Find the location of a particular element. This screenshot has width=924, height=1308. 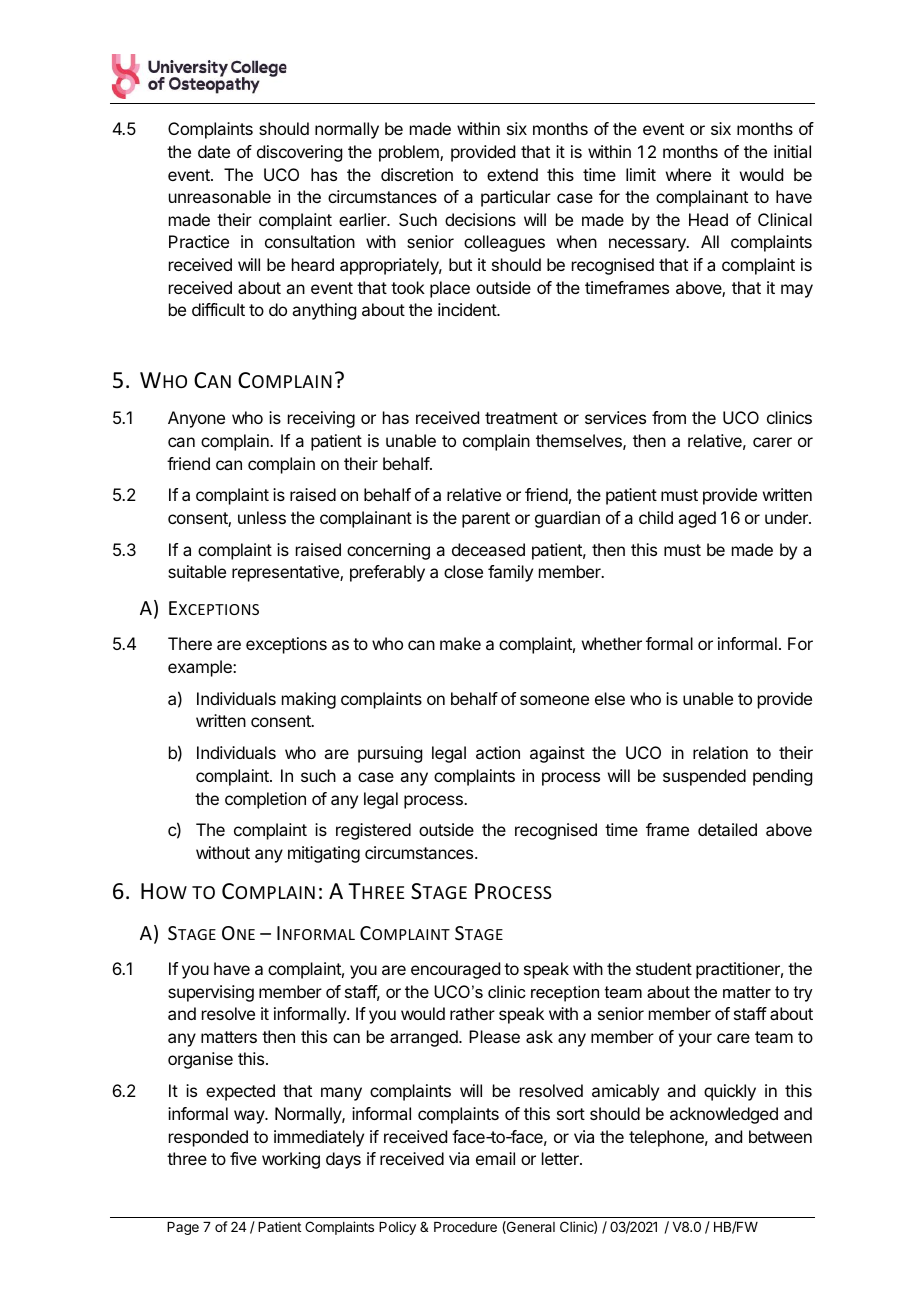

where is located at coordinates (688, 174).
